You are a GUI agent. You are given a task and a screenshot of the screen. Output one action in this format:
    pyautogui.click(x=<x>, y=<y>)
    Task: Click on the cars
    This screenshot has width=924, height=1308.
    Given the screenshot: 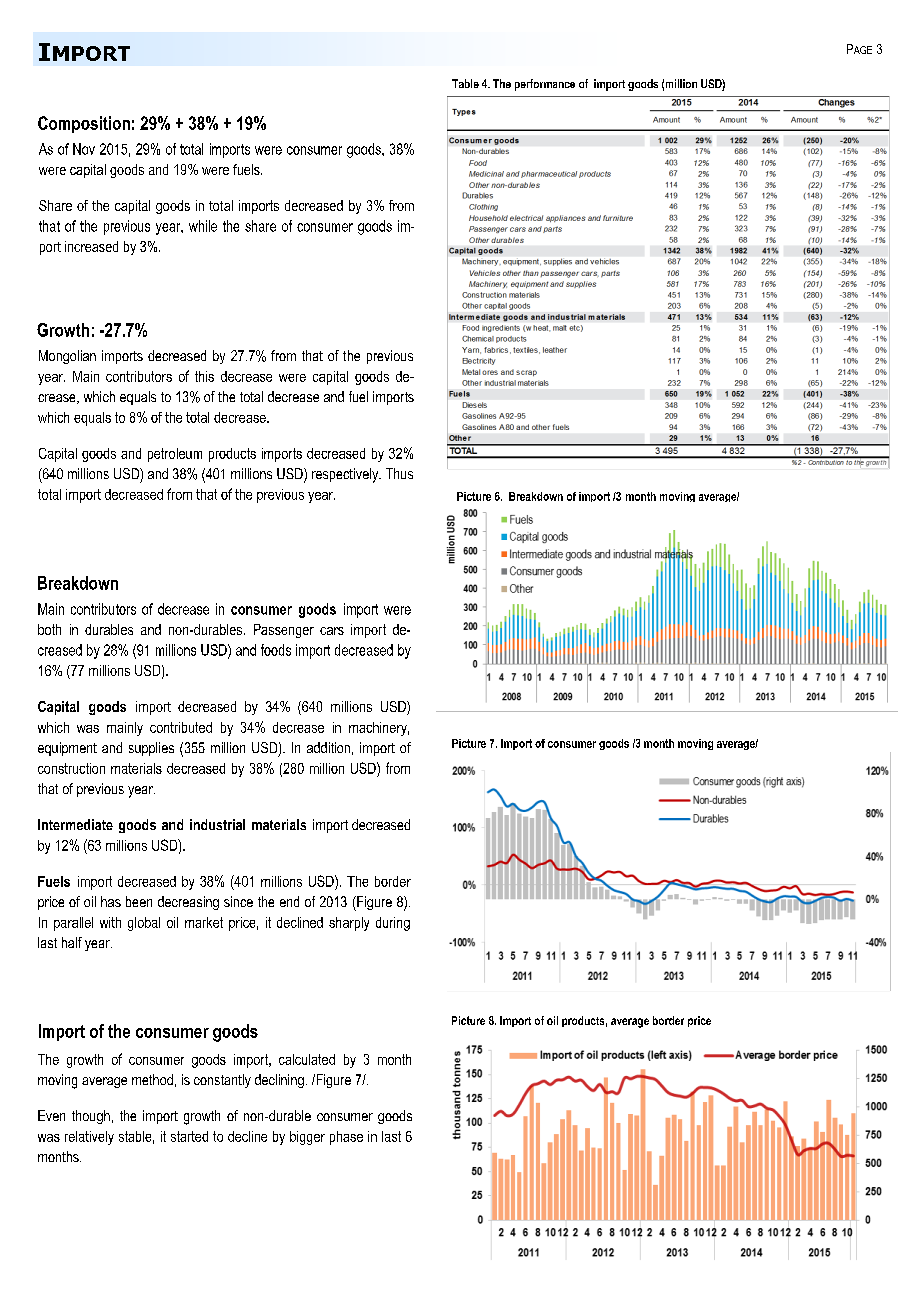 What is the action you would take?
    pyautogui.click(x=332, y=631)
